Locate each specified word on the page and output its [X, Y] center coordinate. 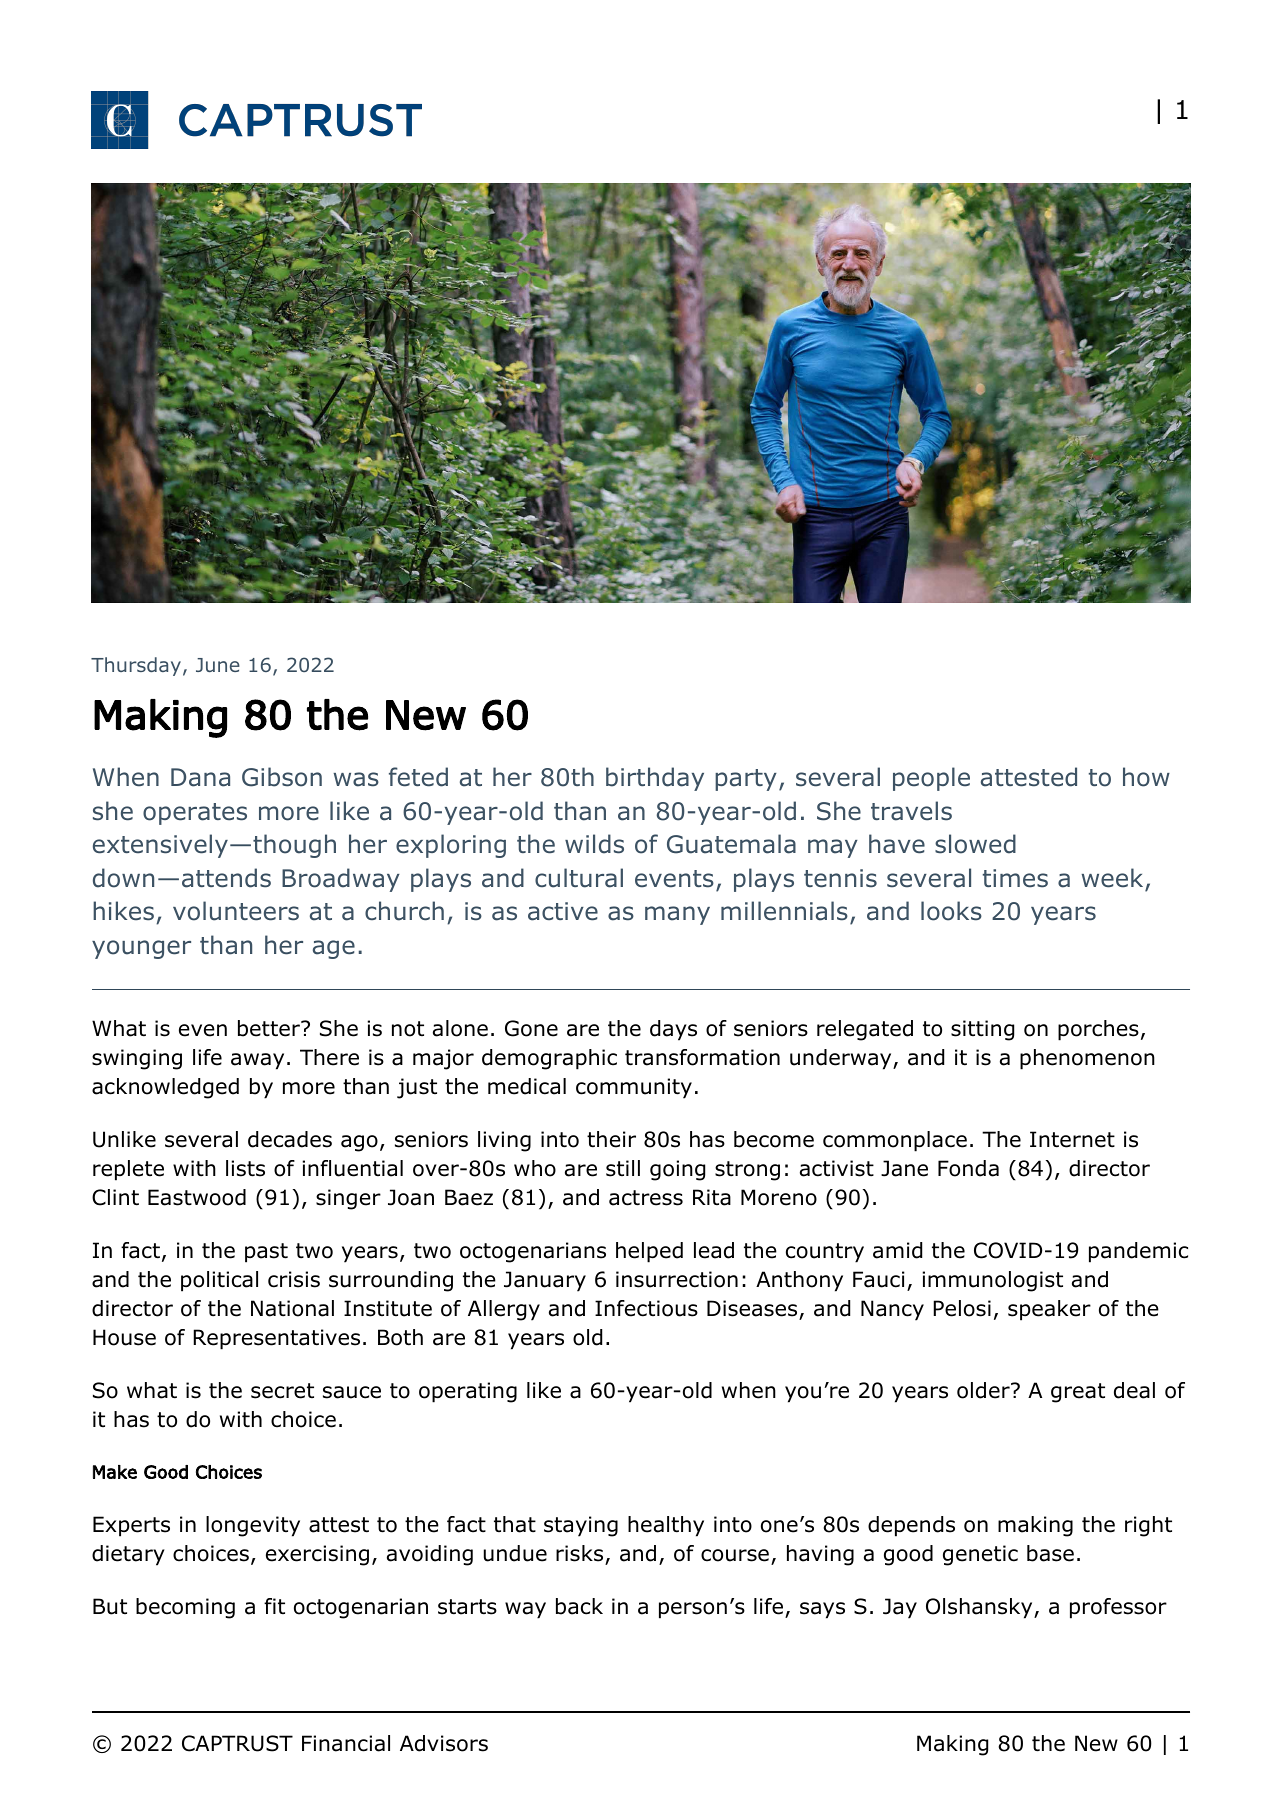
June [218, 665]
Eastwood [197, 1197]
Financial [346, 1743]
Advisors [444, 1743]
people [931, 779]
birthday [655, 779]
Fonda [968, 1168]
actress [646, 1198]
